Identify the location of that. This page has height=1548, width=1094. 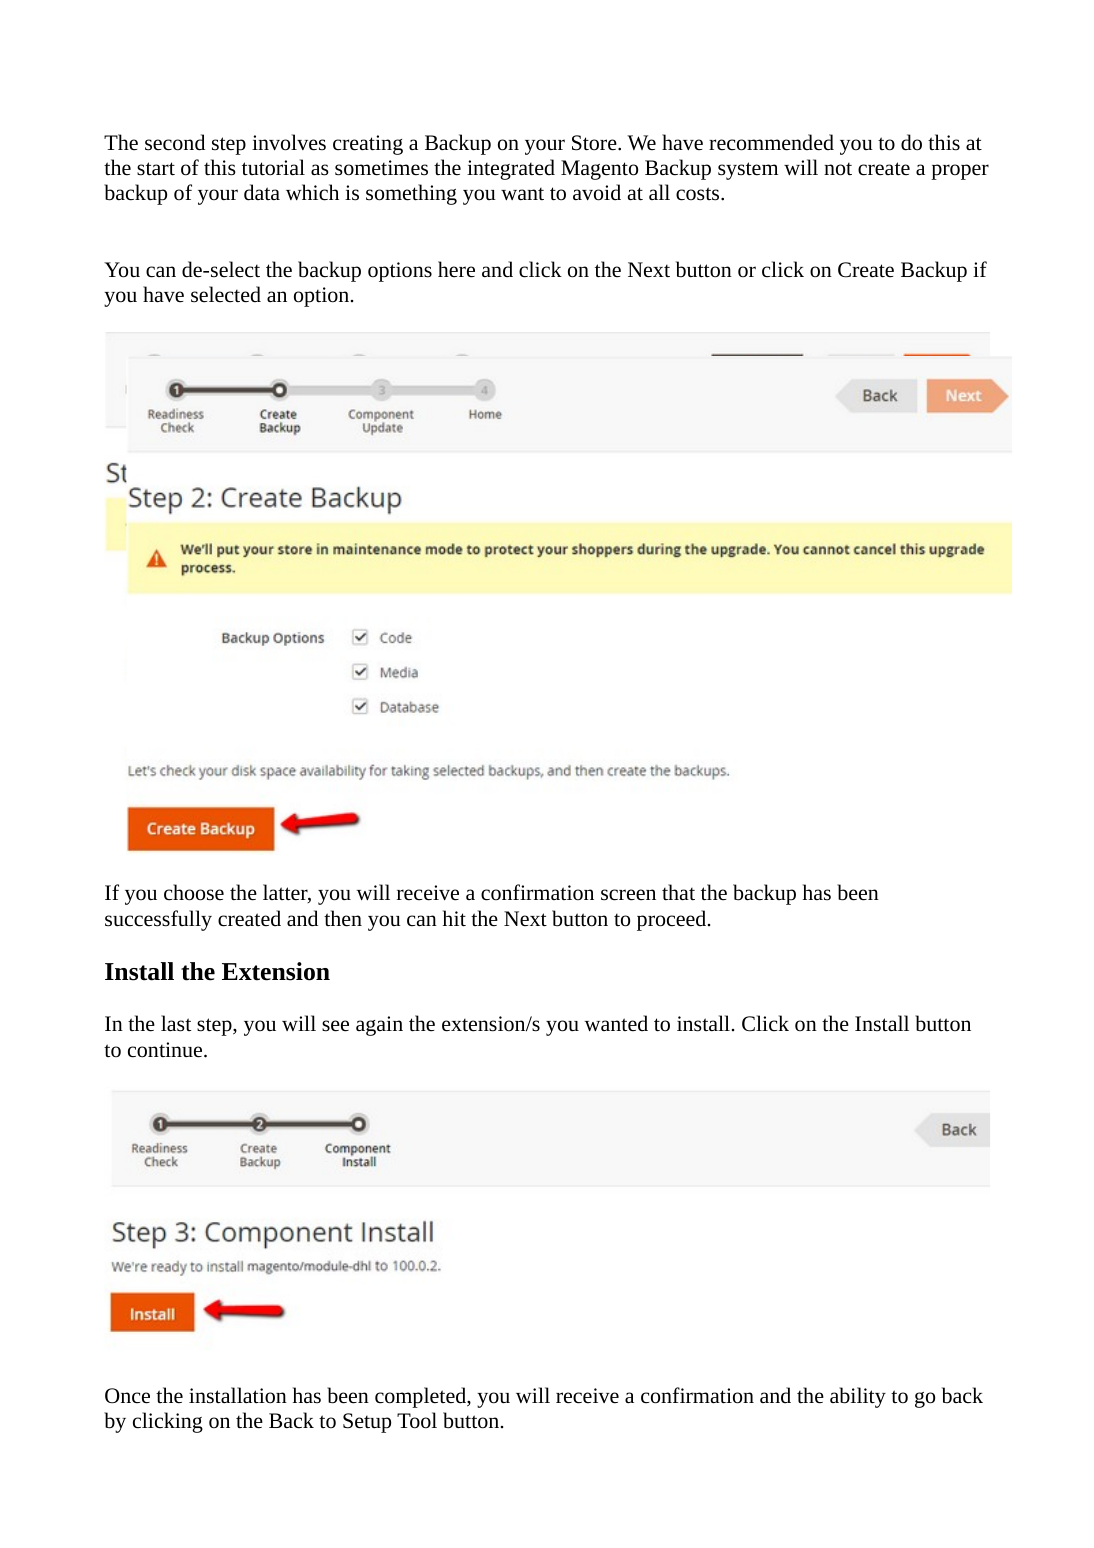
(678, 892).
